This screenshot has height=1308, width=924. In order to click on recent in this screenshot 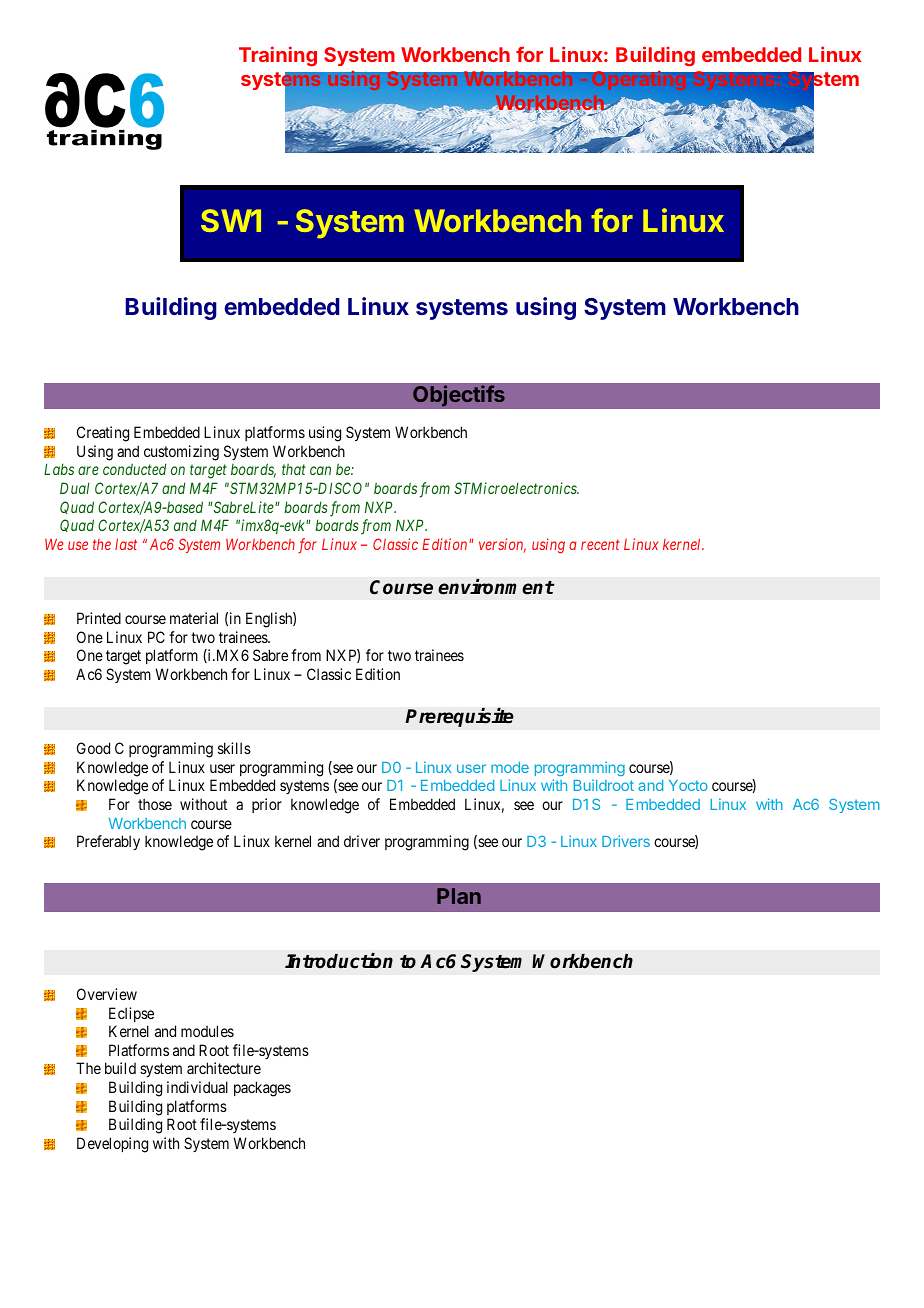, I will do `click(600, 545)`.
